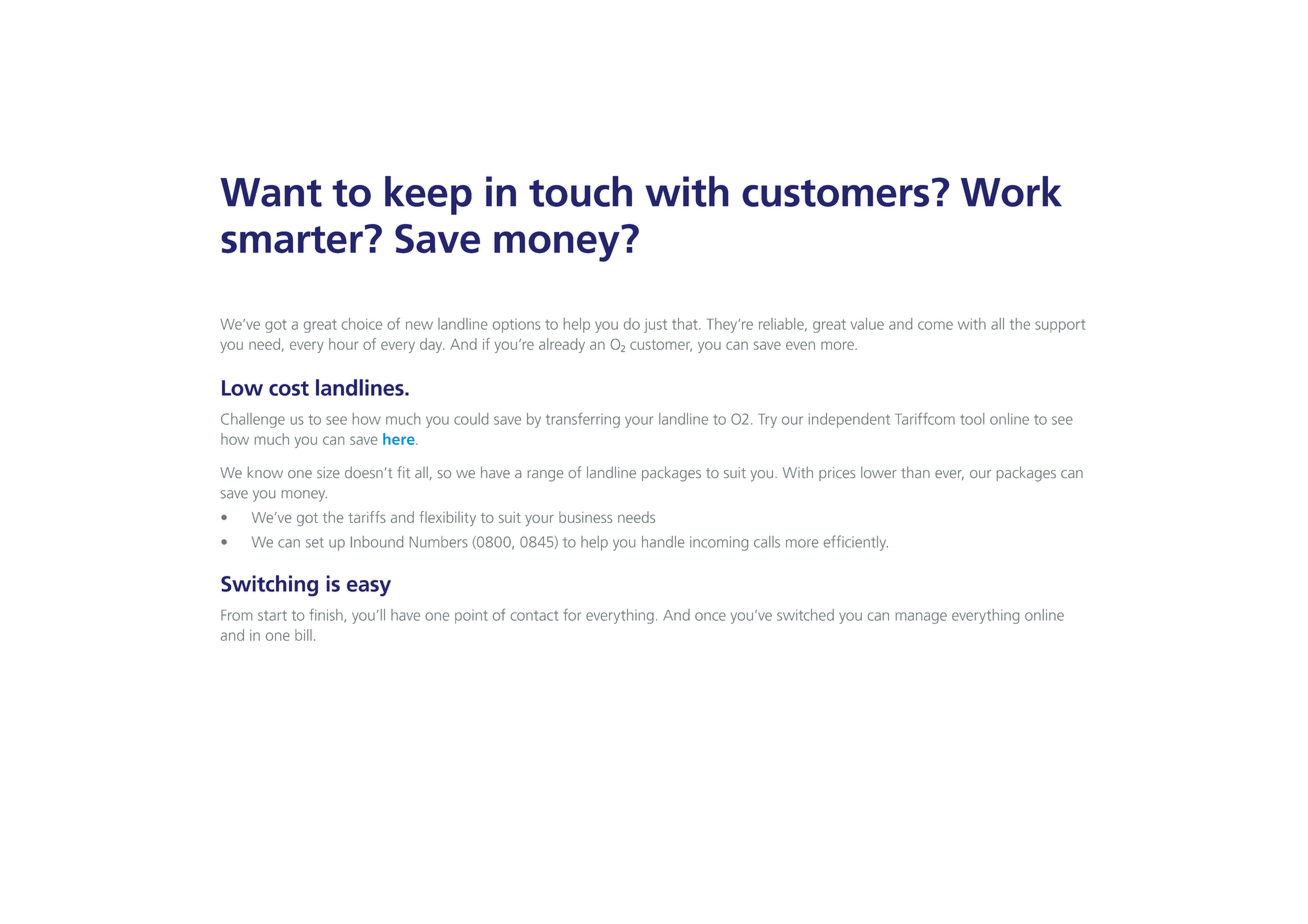 The width and height of the screenshot is (1308, 924). Describe the element at coordinates (580, 191) in the screenshot. I see `touch` at that location.
